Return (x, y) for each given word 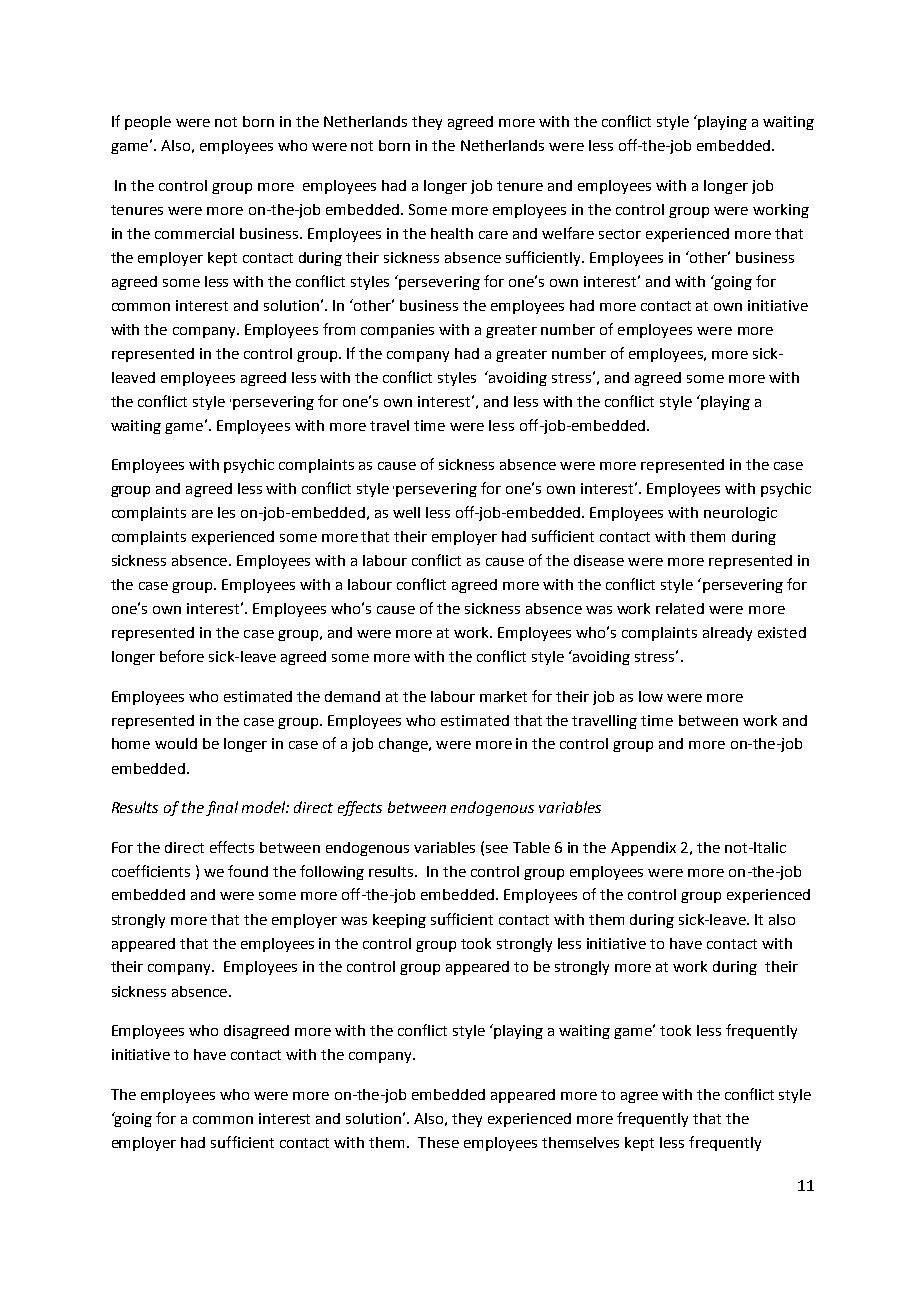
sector (620, 234)
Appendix (643, 849)
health (452, 233)
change (404, 745)
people (148, 123)
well (406, 512)
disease (599, 560)
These (438, 1142)
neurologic (740, 514)
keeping (399, 921)
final (222, 808)
